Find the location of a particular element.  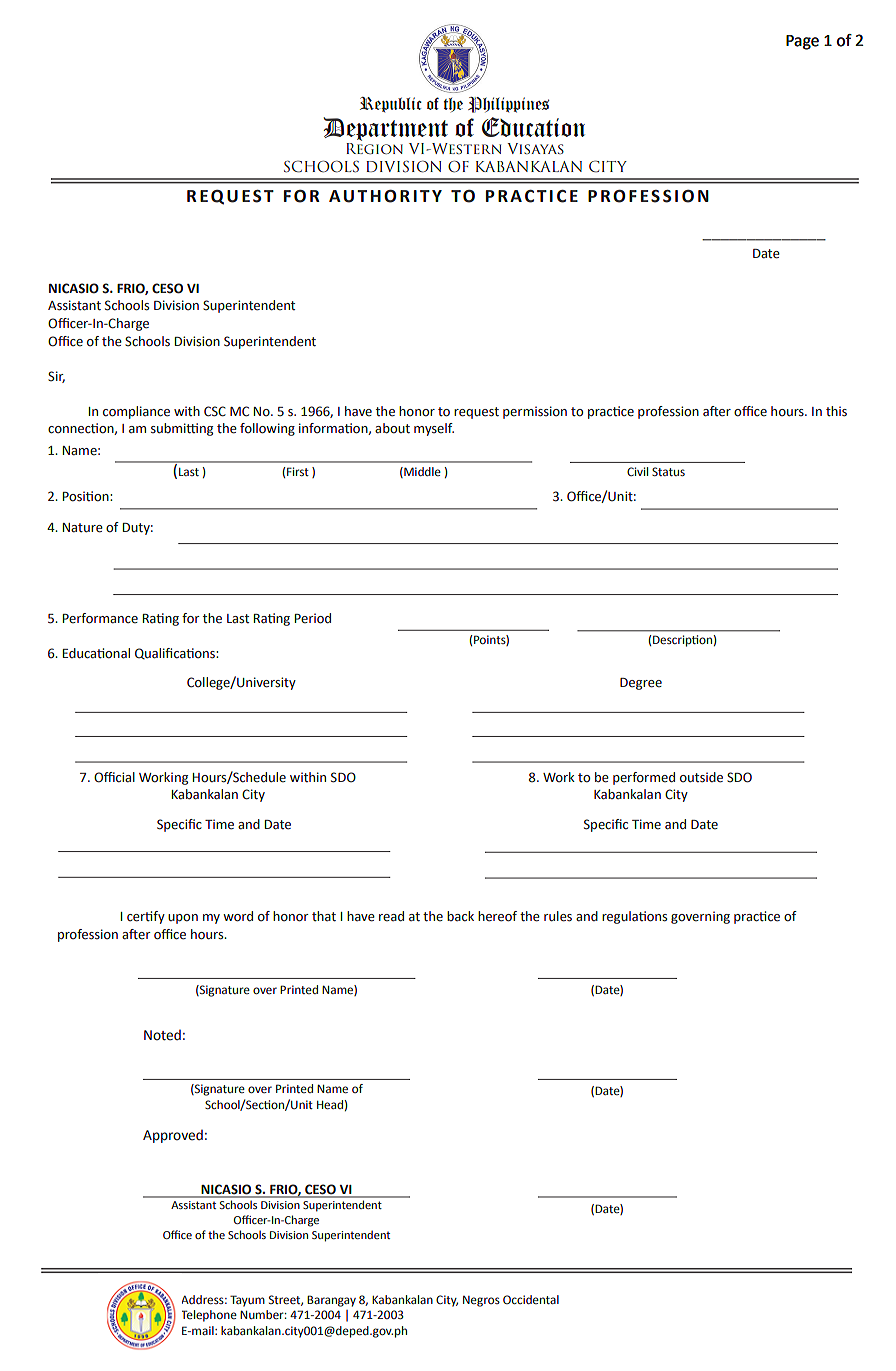

Region is located at coordinates (374, 149).
